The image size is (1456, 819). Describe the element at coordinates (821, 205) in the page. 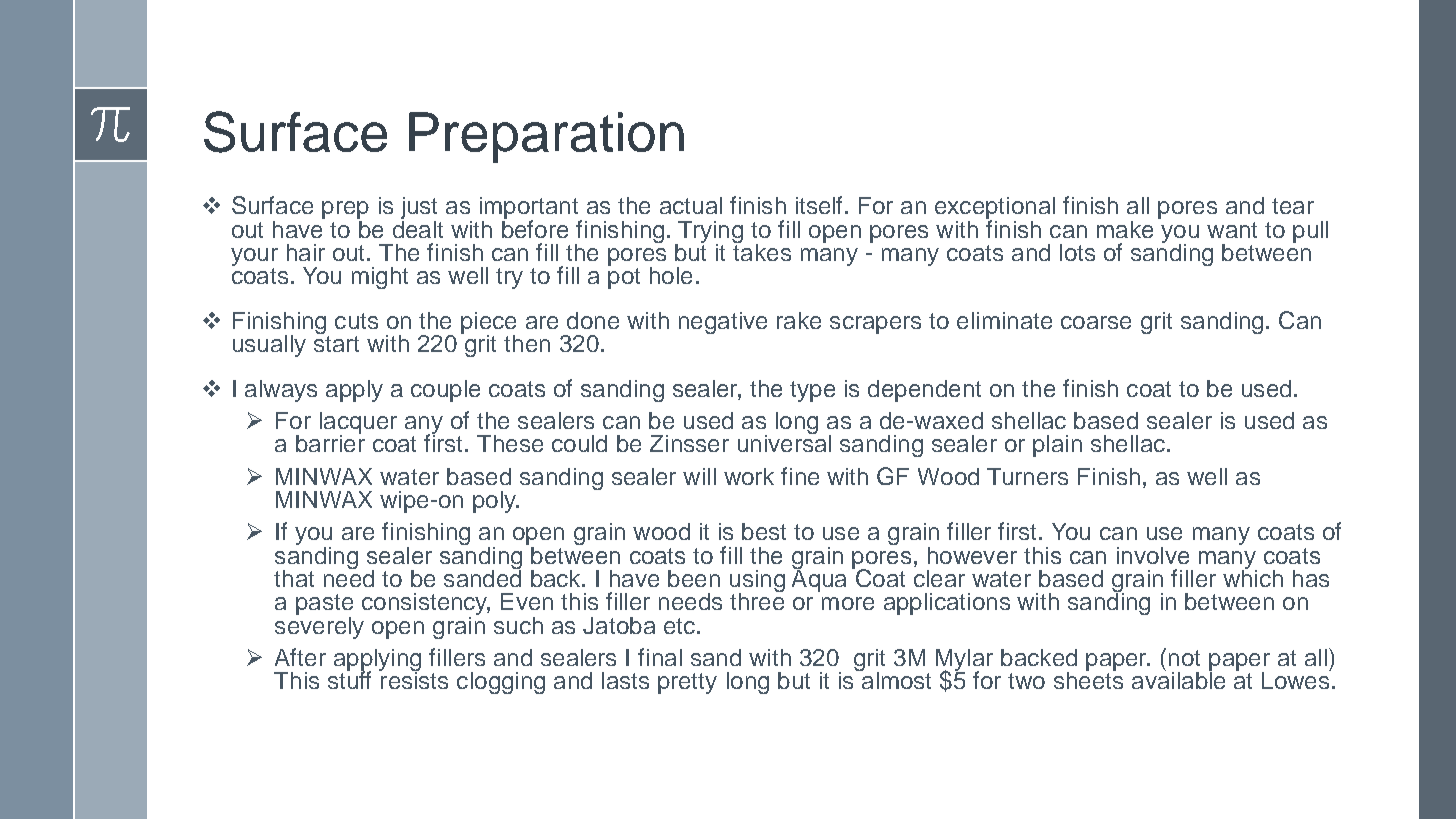

I see `itself` at that location.
